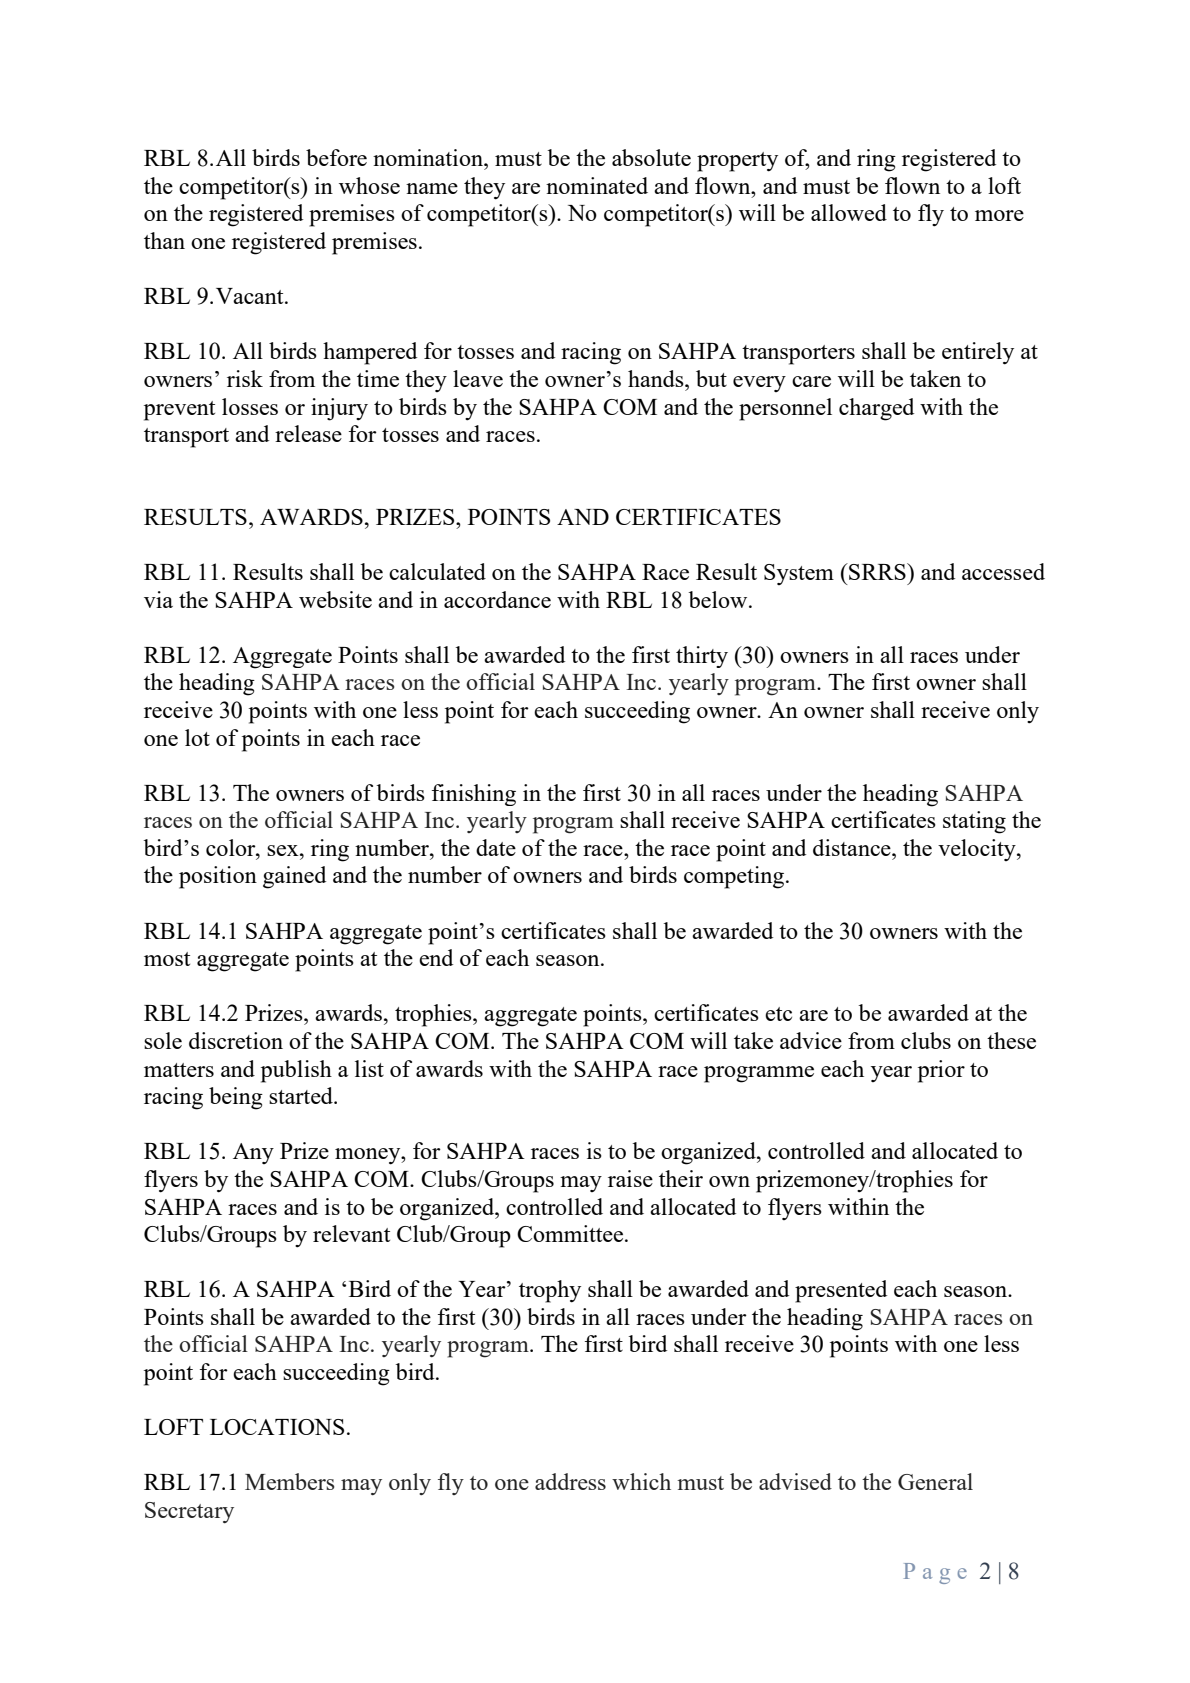 The width and height of the screenshot is (1190, 1683). What do you see at coordinates (941, 1071) in the screenshot?
I see `prior` at bounding box center [941, 1071].
